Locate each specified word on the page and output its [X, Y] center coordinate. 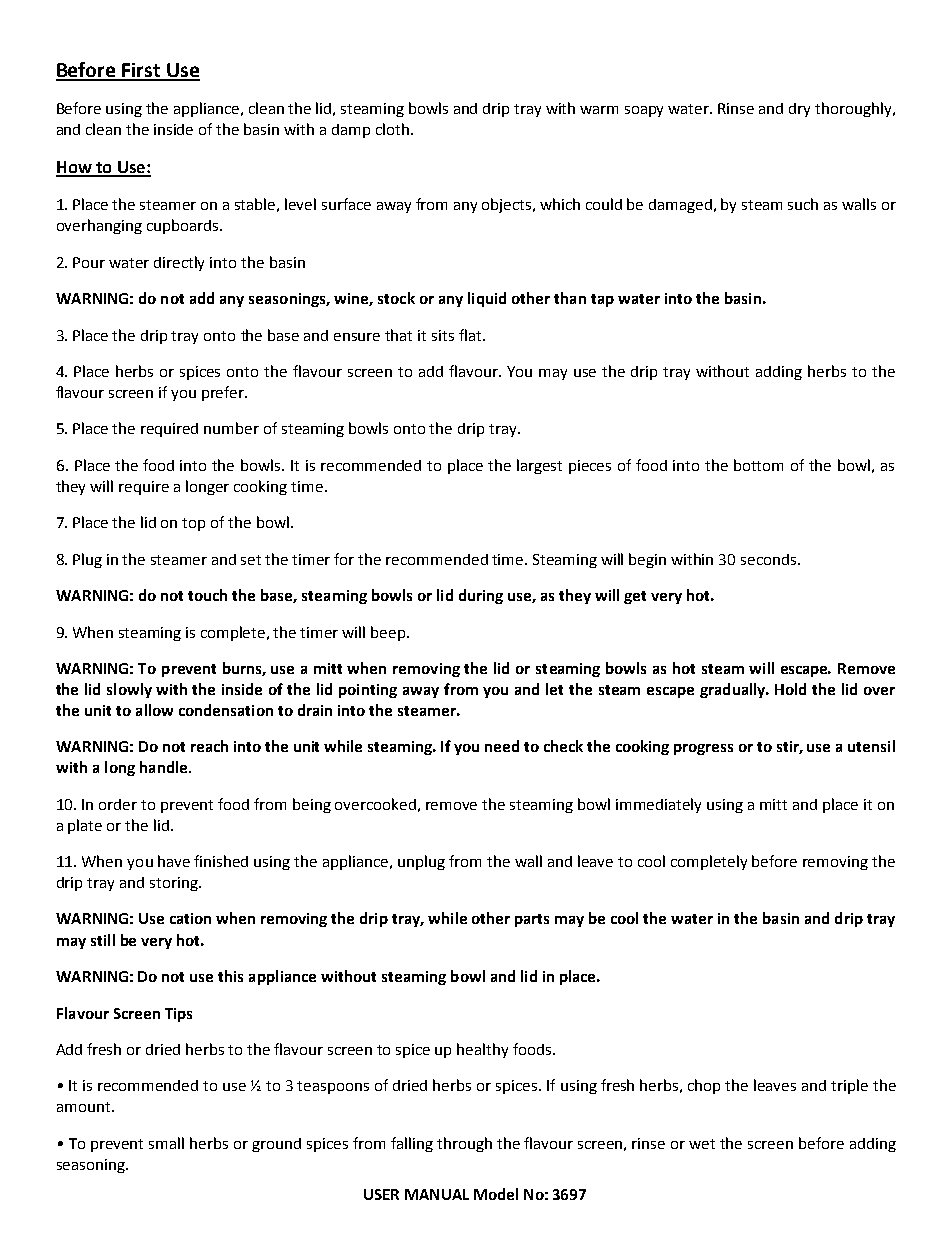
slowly [129, 690]
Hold [790, 689]
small [166, 1143]
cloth [392, 129]
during [481, 596]
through [464, 1144]
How [75, 168]
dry [799, 110]
